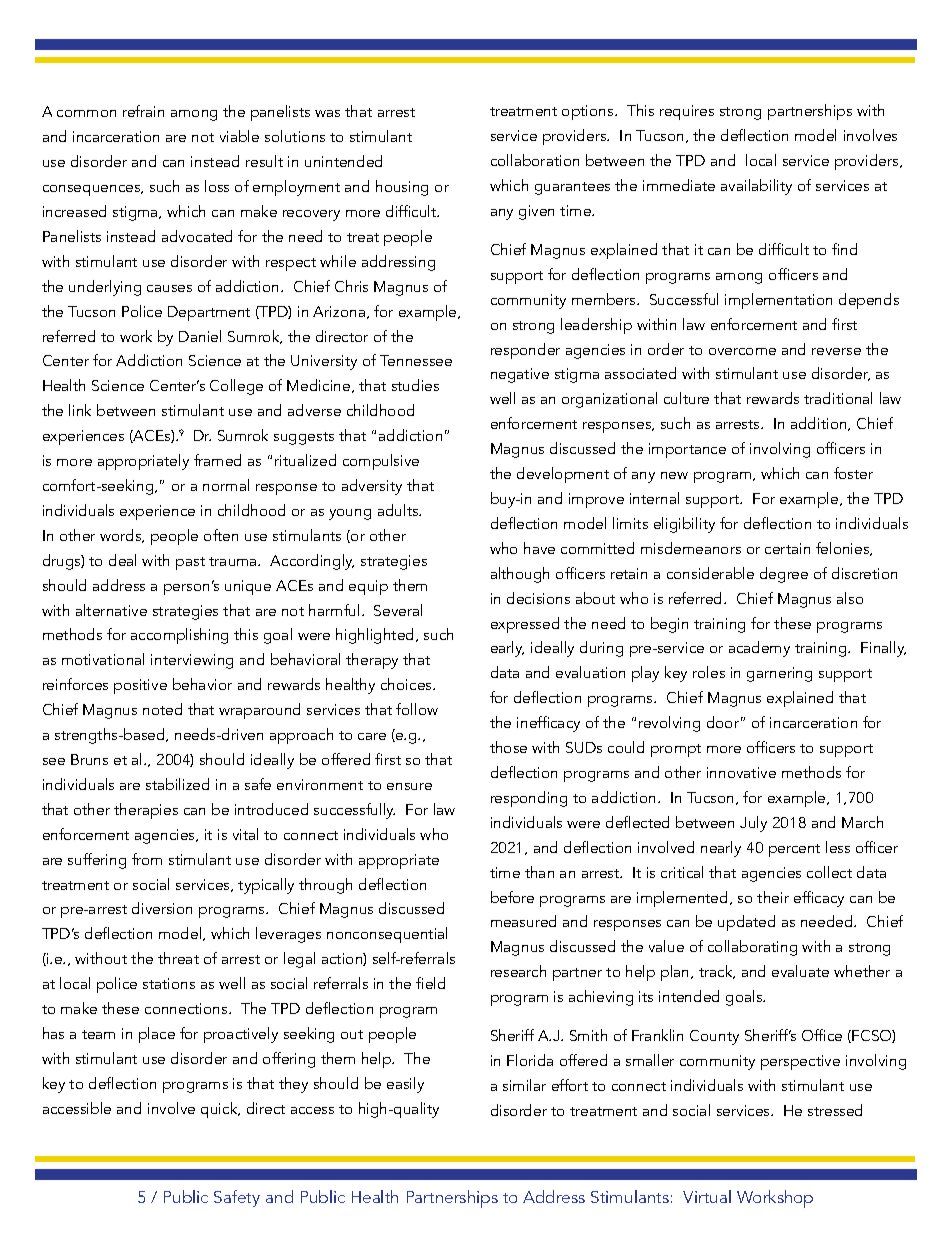 The height and width of the screenshot is (1233, 952). I want to click on similar, so click(524, 1085).
